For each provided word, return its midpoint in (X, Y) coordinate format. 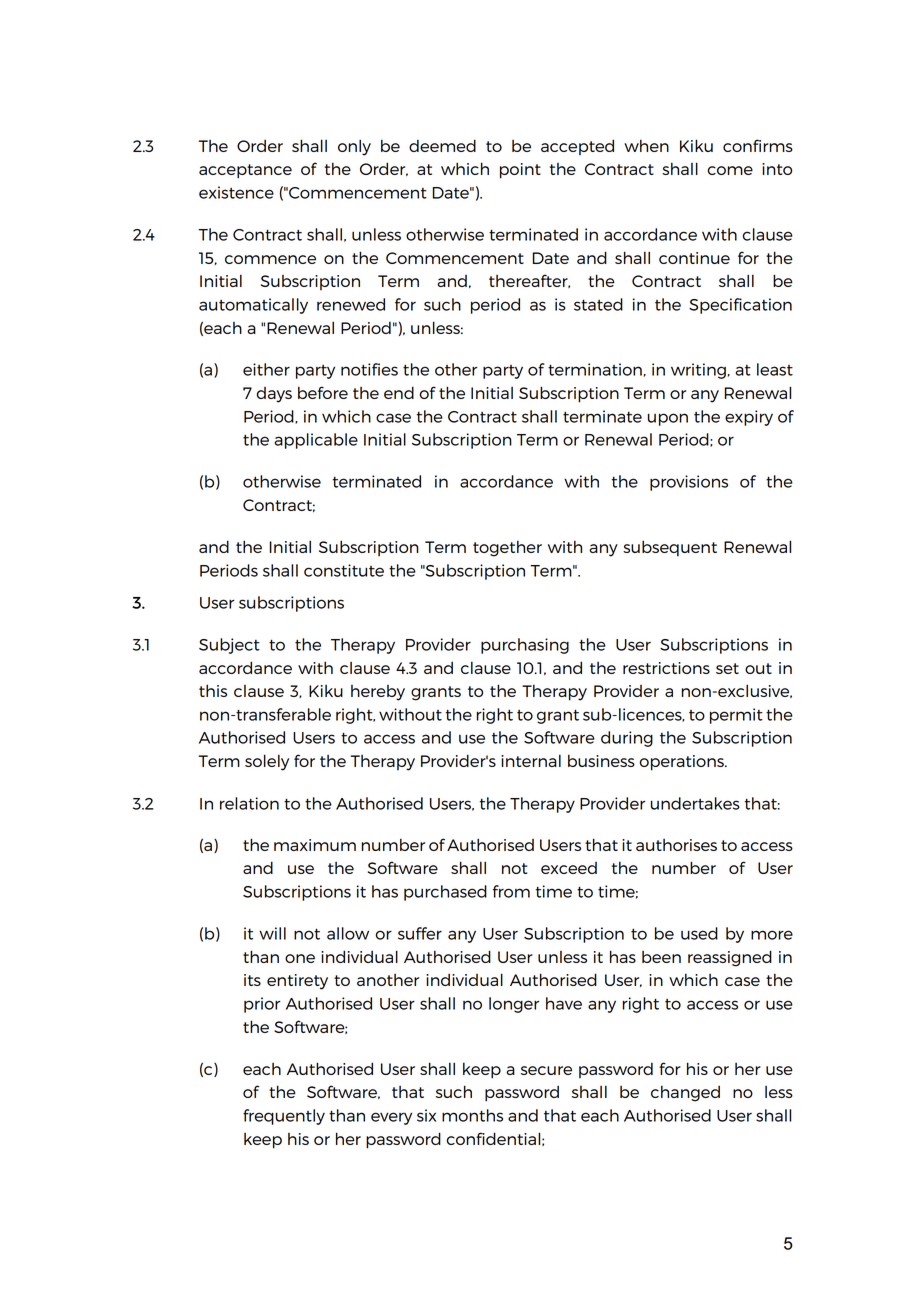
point (520, 171)
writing (698, 371)
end (399, 392)
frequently (284, 1117)
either (266, 369)
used (699, 933)
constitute (344, 570)
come (730, 170)
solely (267, 762)
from (511, 891)
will (272, 933)
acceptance (245, 171)
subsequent (670, 548)
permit (736, 716)
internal (531, 760)
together (507, 548)
